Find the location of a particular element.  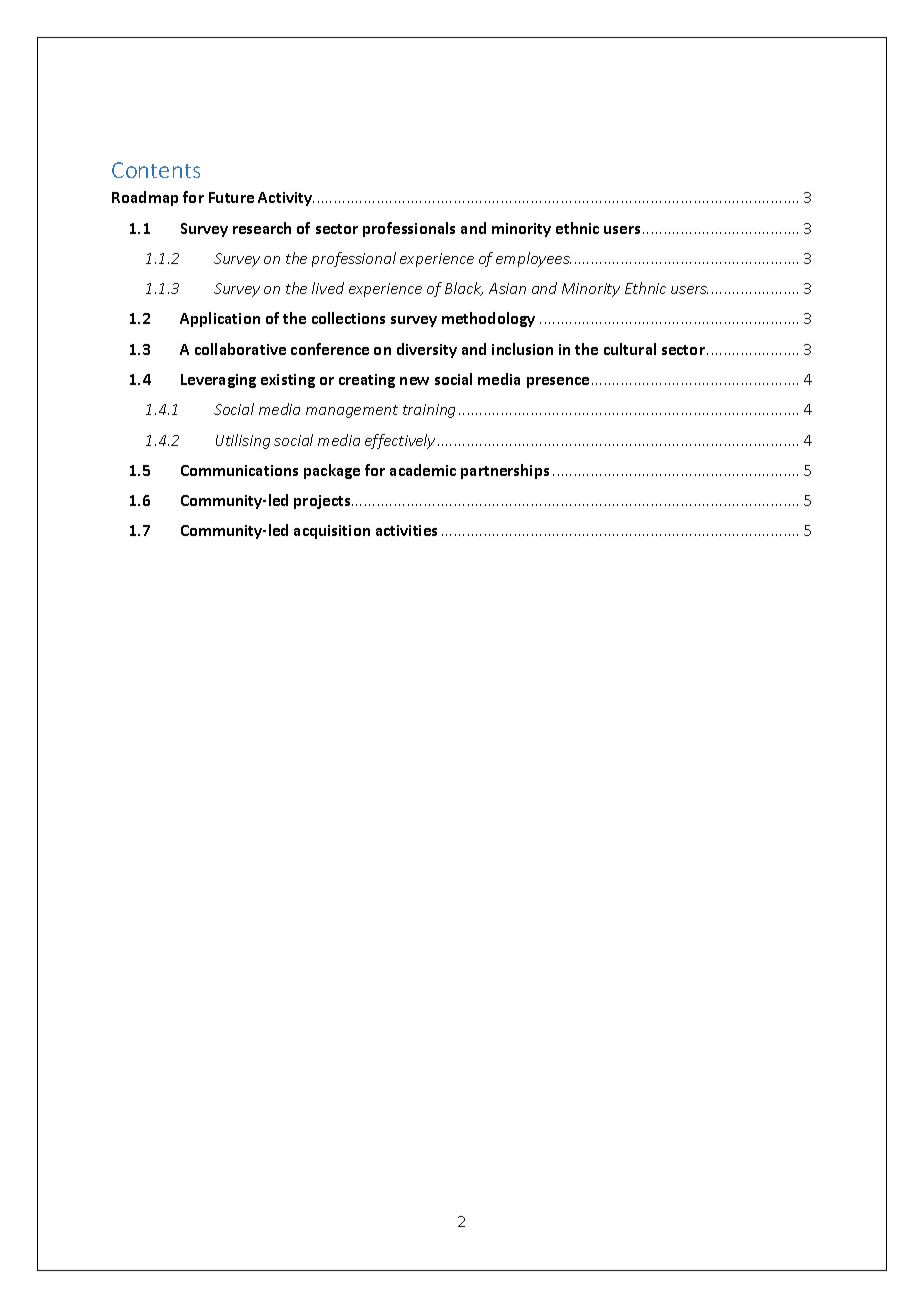

Asian is located at coordinates (507, 288).
